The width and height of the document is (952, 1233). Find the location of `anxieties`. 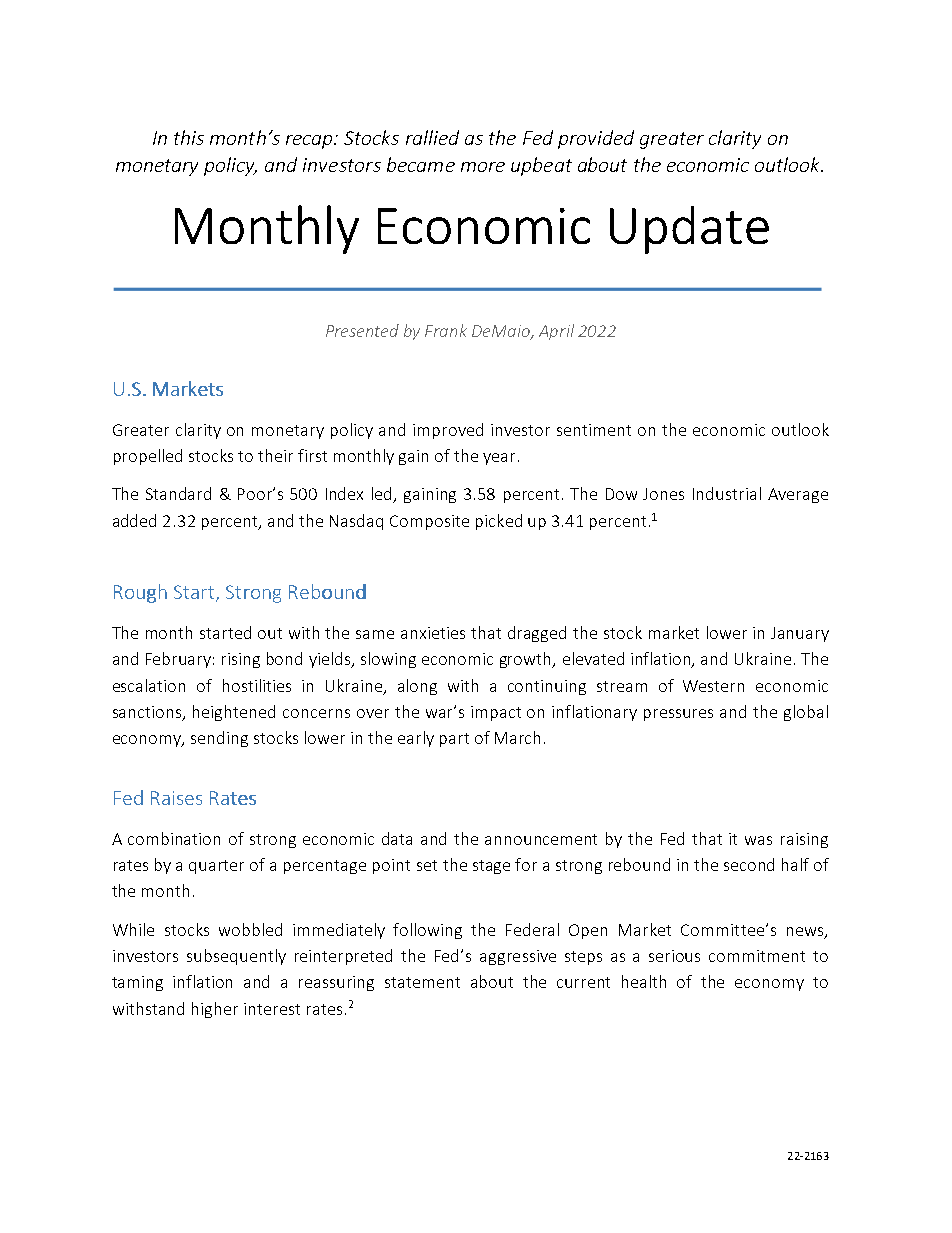

anxieties is located at coordinates (433, 633).
